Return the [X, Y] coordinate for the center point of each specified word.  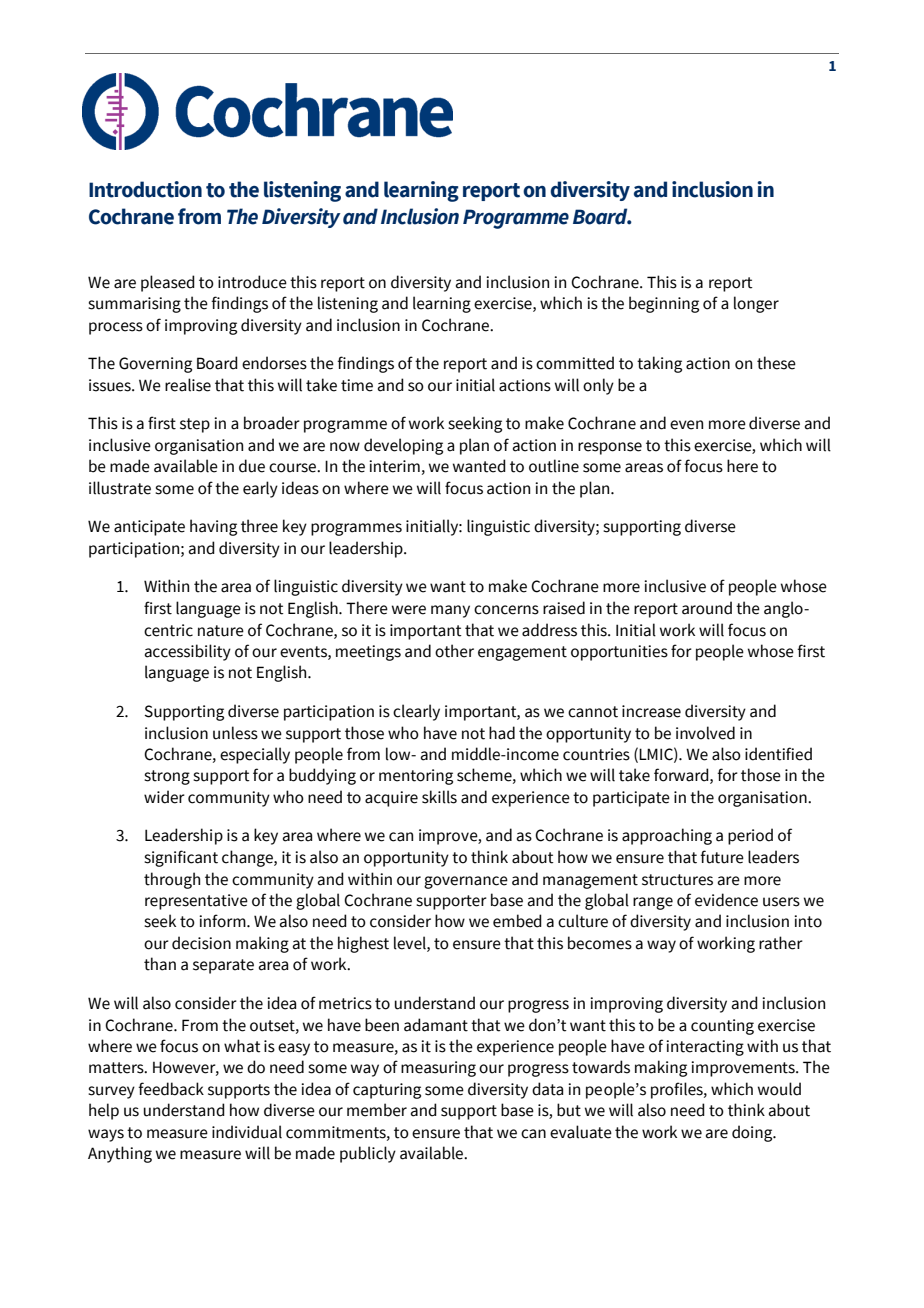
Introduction [145, 189]
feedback [171, 1089]
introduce [252, 282]
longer [756, 304]
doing [753, 1133]
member [377, 1110]
